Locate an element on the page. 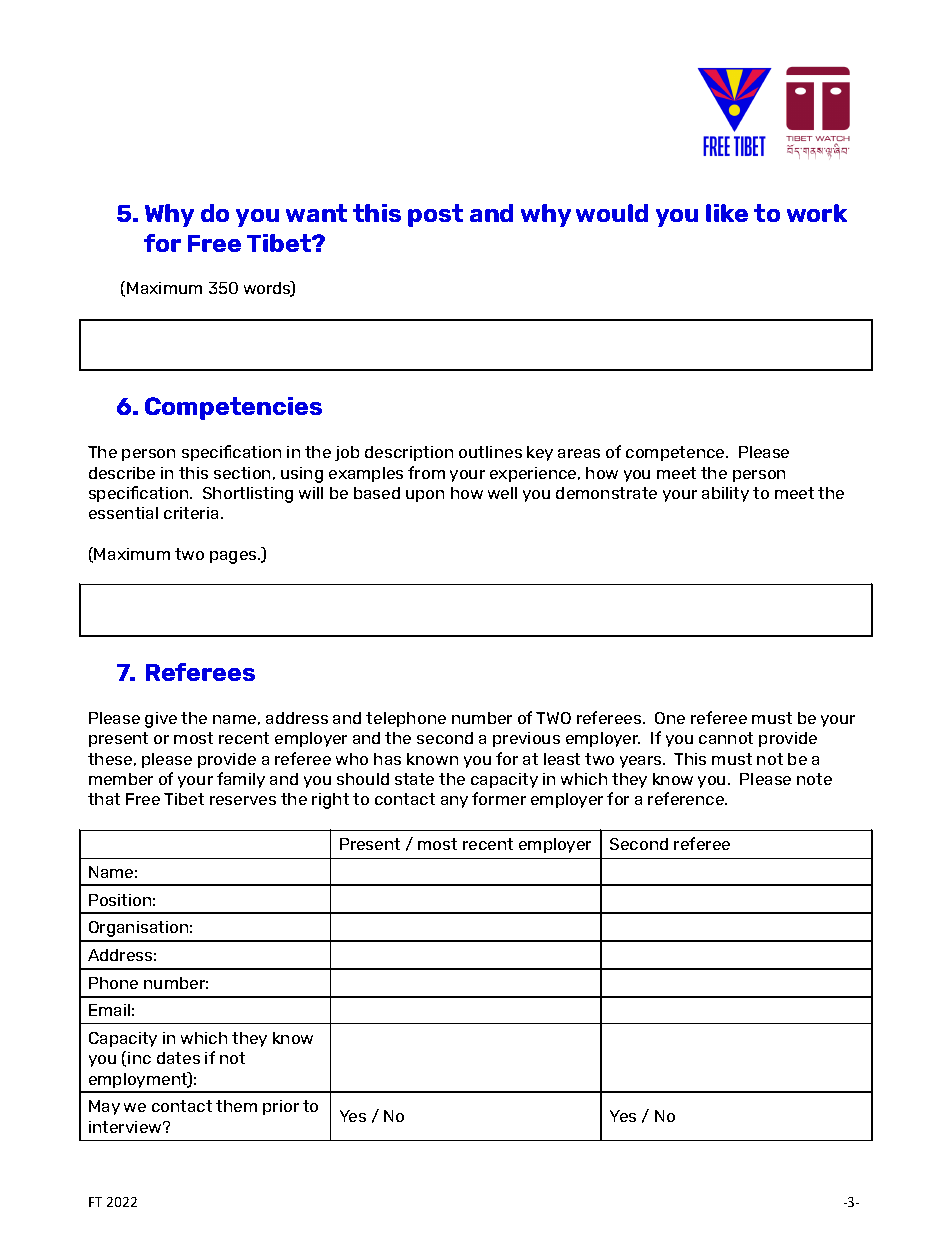 Image resolution: width=952 pixels, height=1233 pixels. reserves is located at coordinates (243, 800).
